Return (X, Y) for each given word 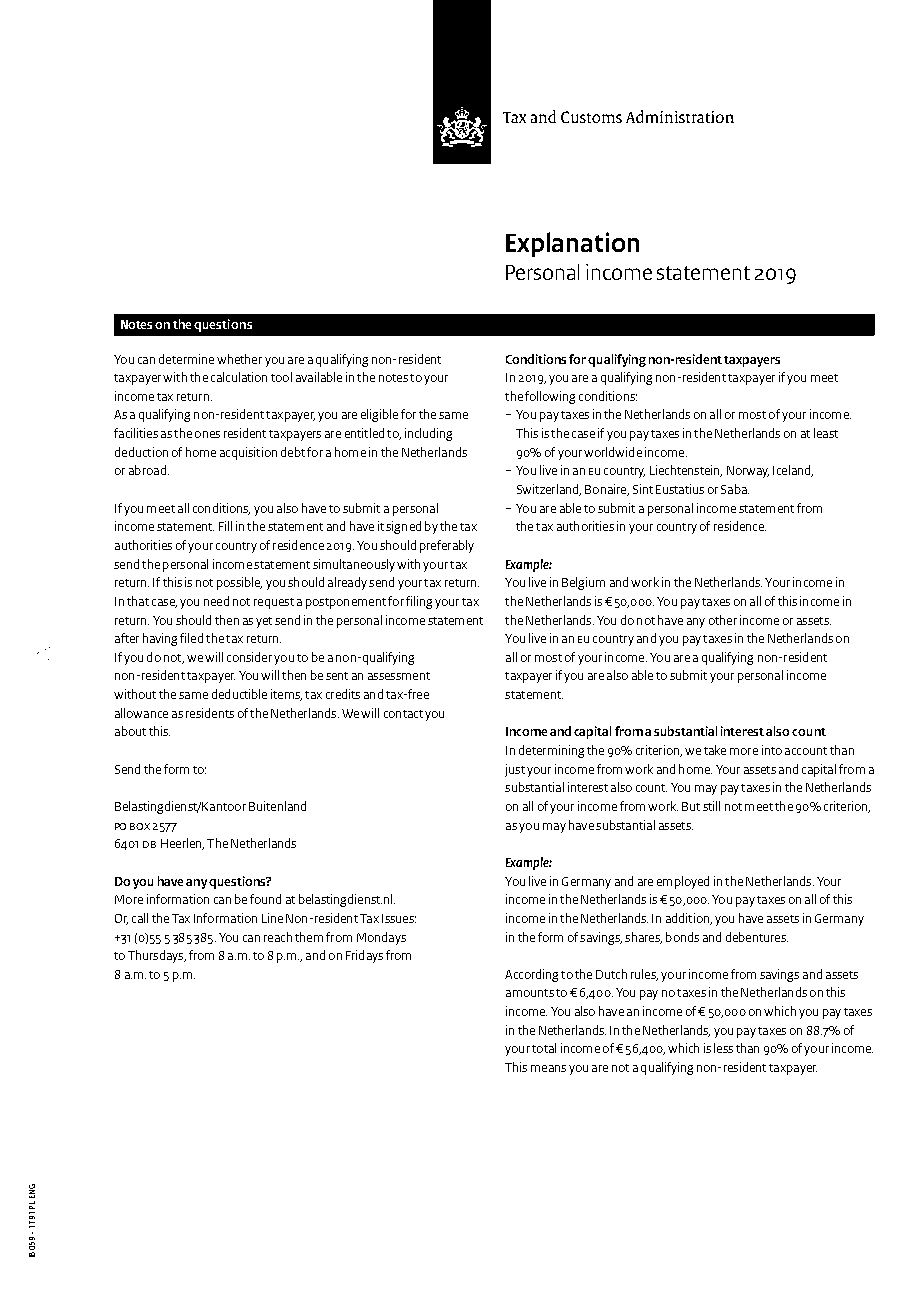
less (723, 1048)
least (826, 433)
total (544, 1048)
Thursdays (157, 956)
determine (186, 359)
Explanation (572, 244)
